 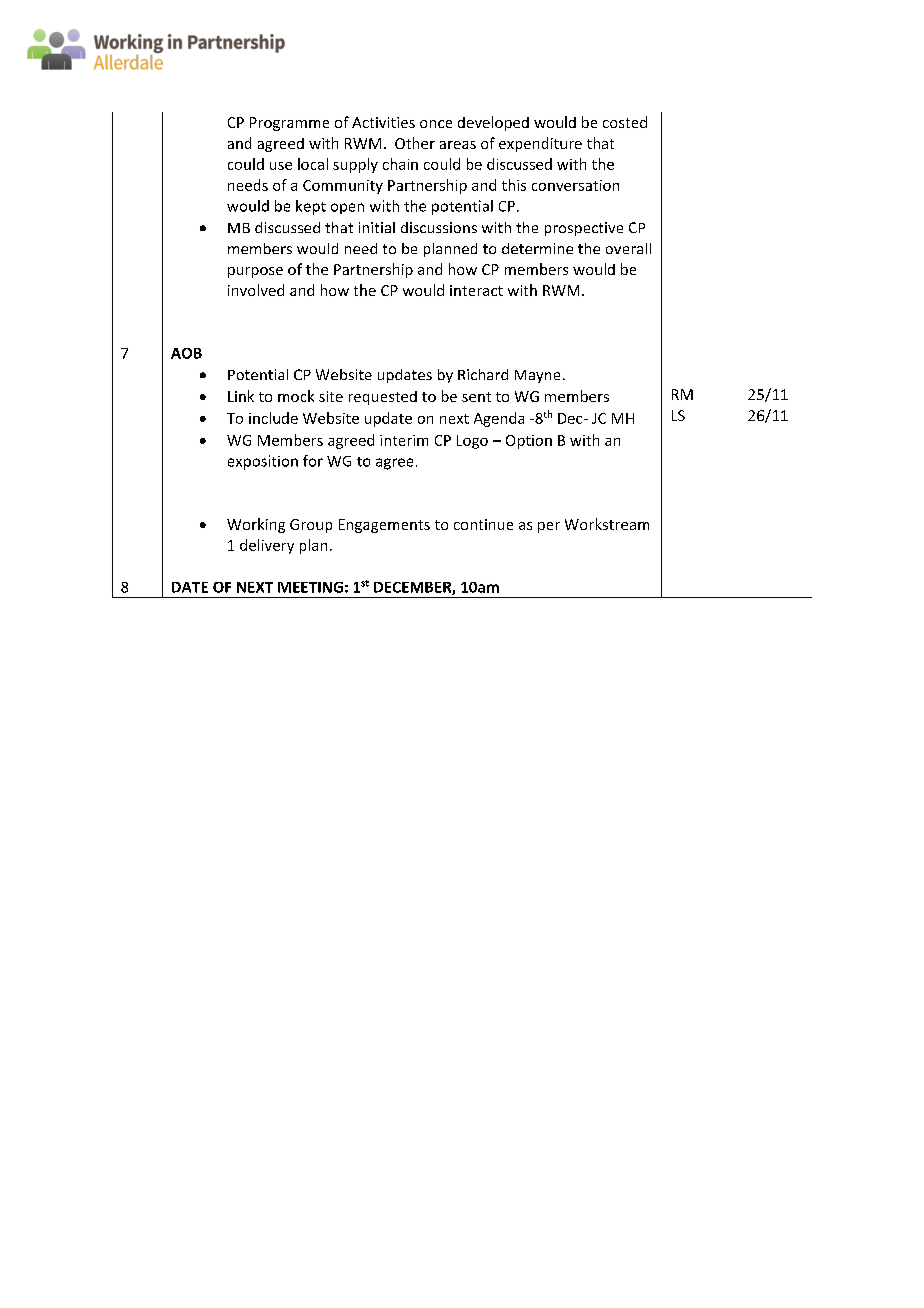 I want to click on Engagements, so click(x=384, y=526).
